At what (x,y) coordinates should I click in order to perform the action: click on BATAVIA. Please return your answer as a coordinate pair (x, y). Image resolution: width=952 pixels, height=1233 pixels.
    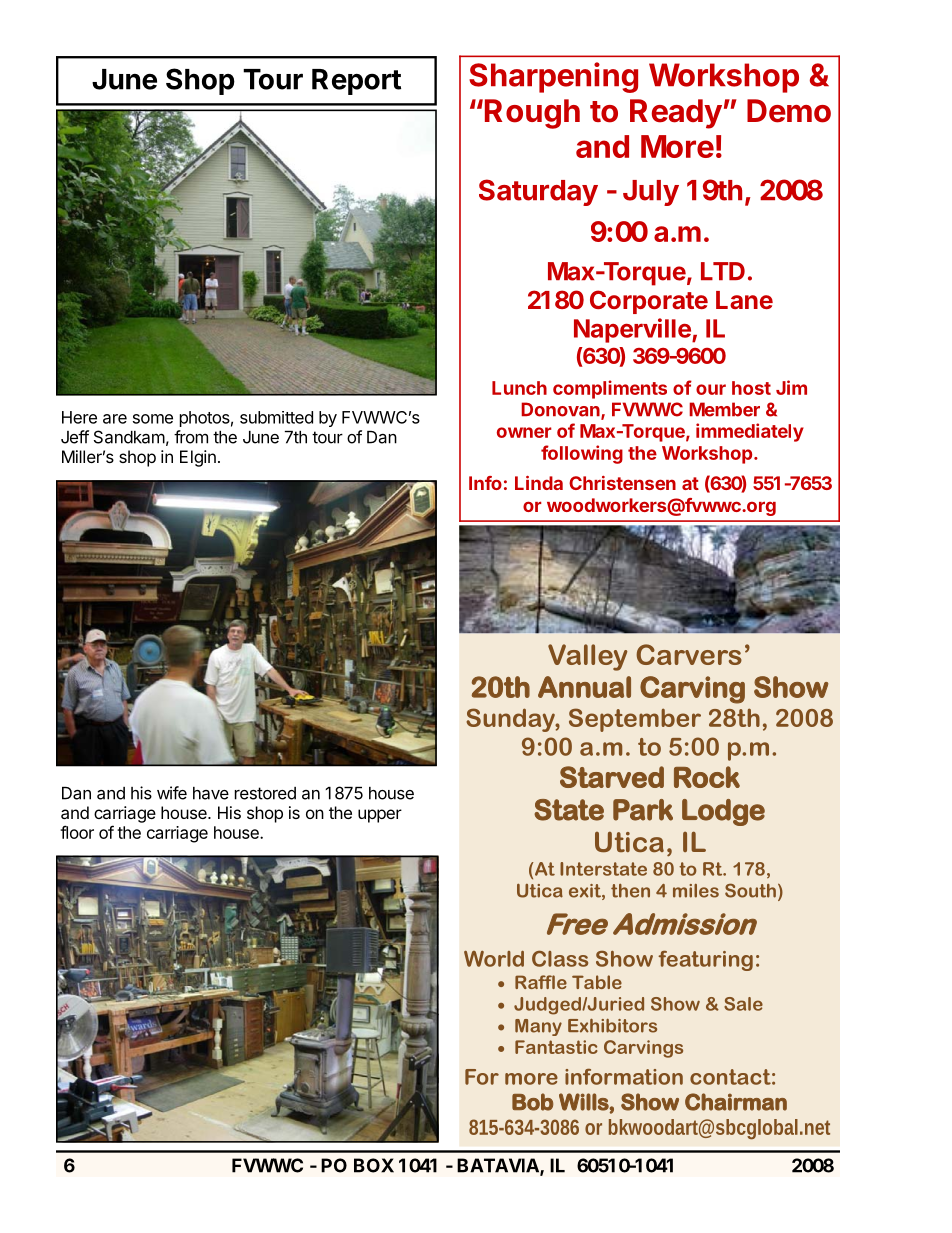
    Looking at the image, I should click on (499, 1166).
